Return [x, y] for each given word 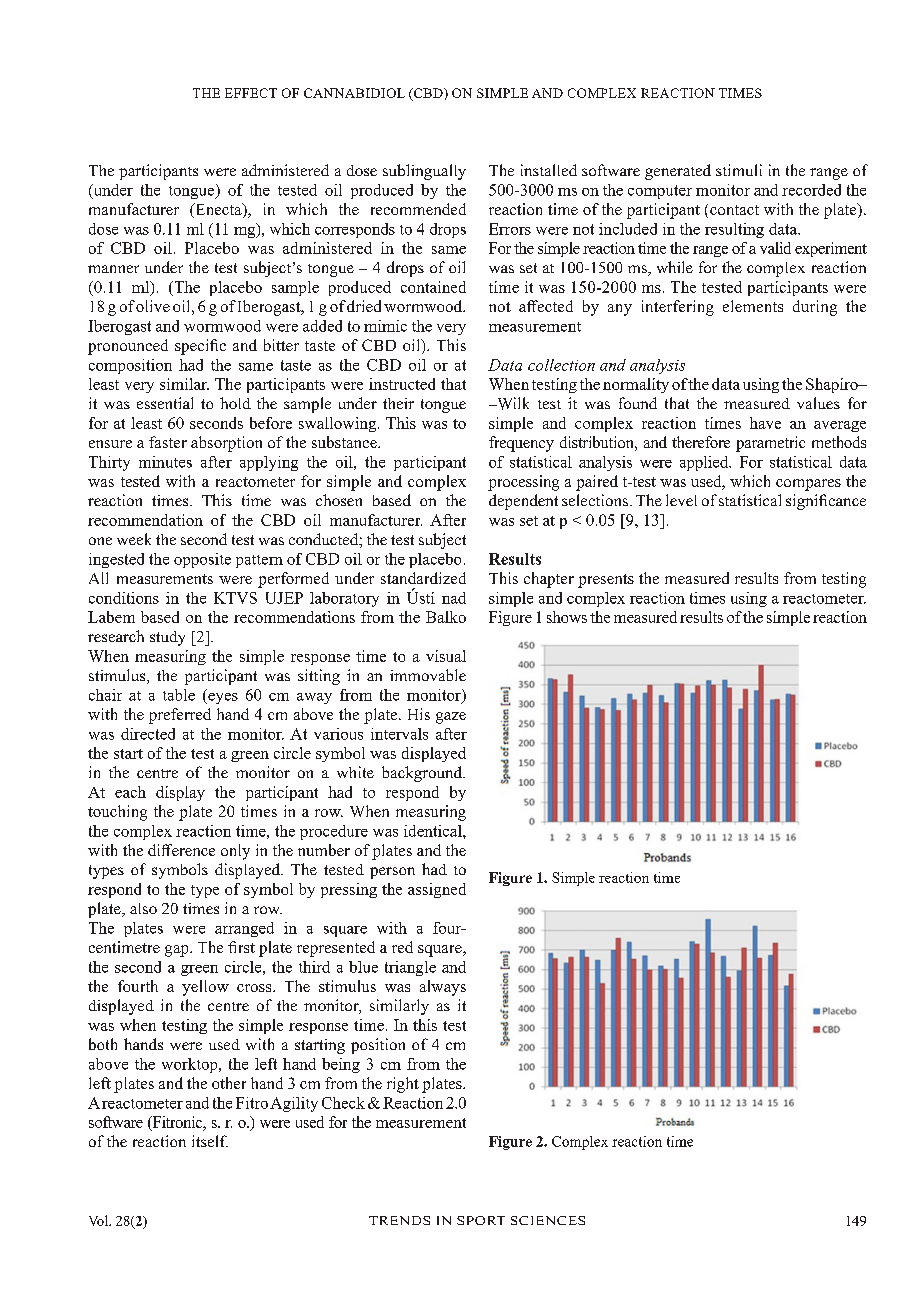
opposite [202, 560]
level [681, 500]
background [423, 774]
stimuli [739, 170]
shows [567, 617]
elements [753, 306]
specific [200, 347]
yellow [205, 988]
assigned [437, 890]
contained [433, 287]
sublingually [424, 172]
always [443, 988]
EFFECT [251, 93]
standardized [423, 578]
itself [210, 1141]
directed [148, 734]
